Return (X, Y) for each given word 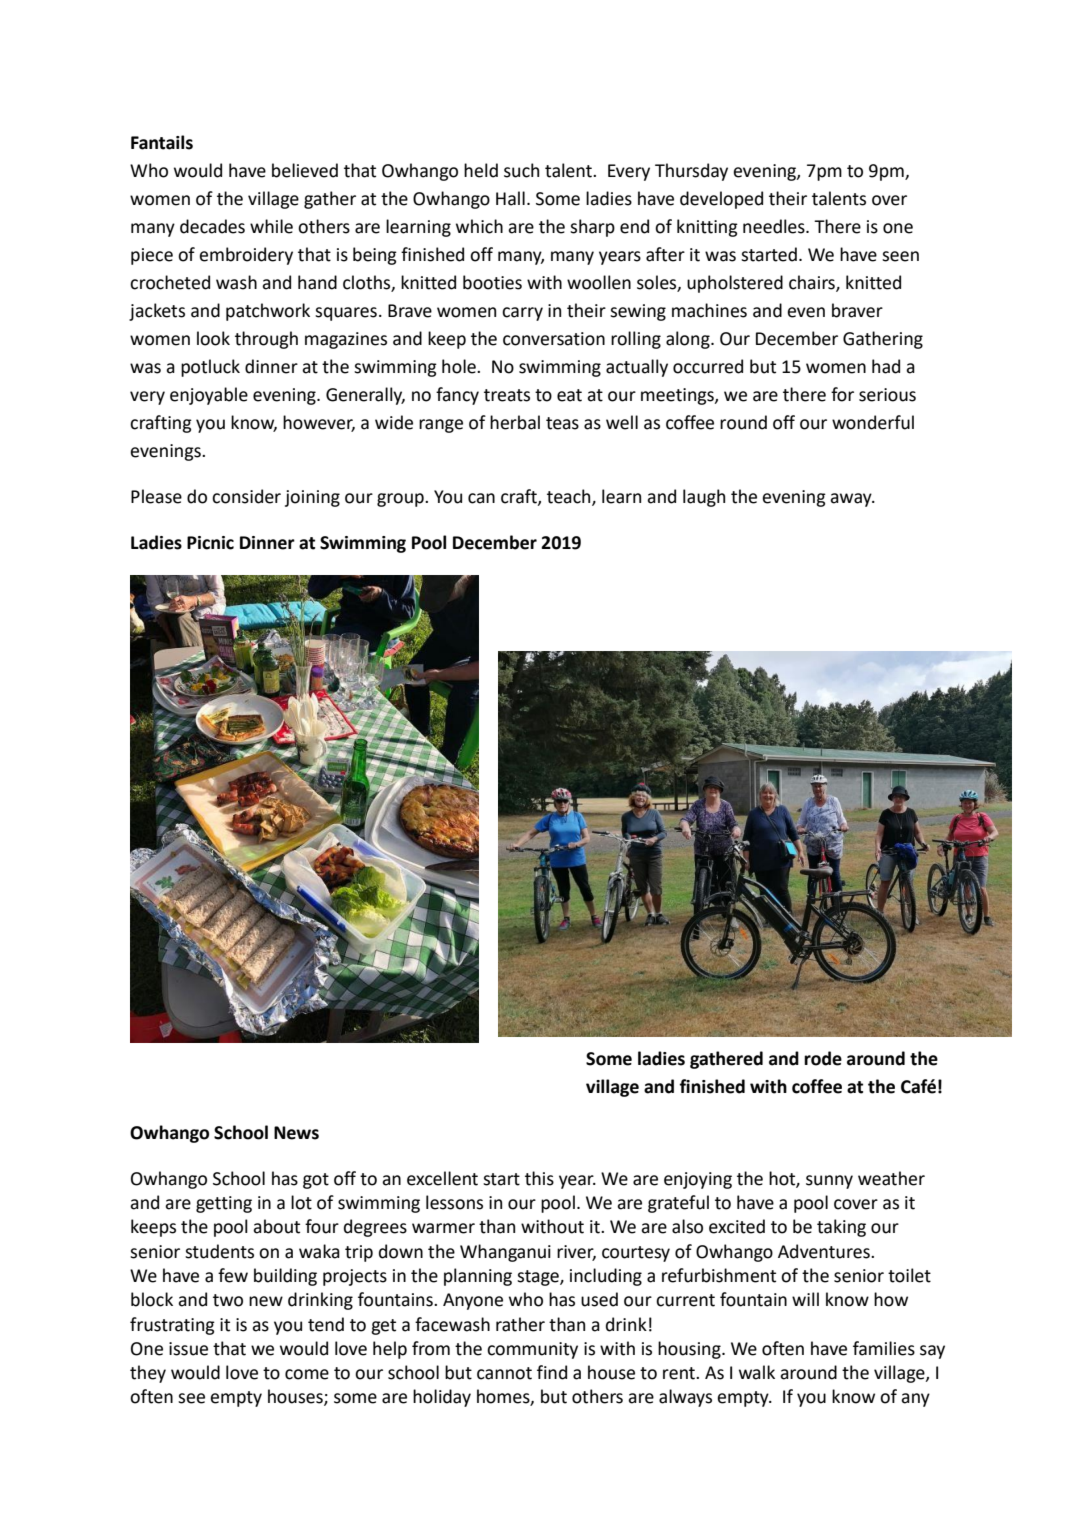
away (852, 500)
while (271, 226)
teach (570, 497)
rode (823, 1058)
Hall (510, 198)
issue (188, 1349)
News (296, 1133)
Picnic (210, 543)
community (532, 1350)
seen (900, 256)
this (539, 1178)
